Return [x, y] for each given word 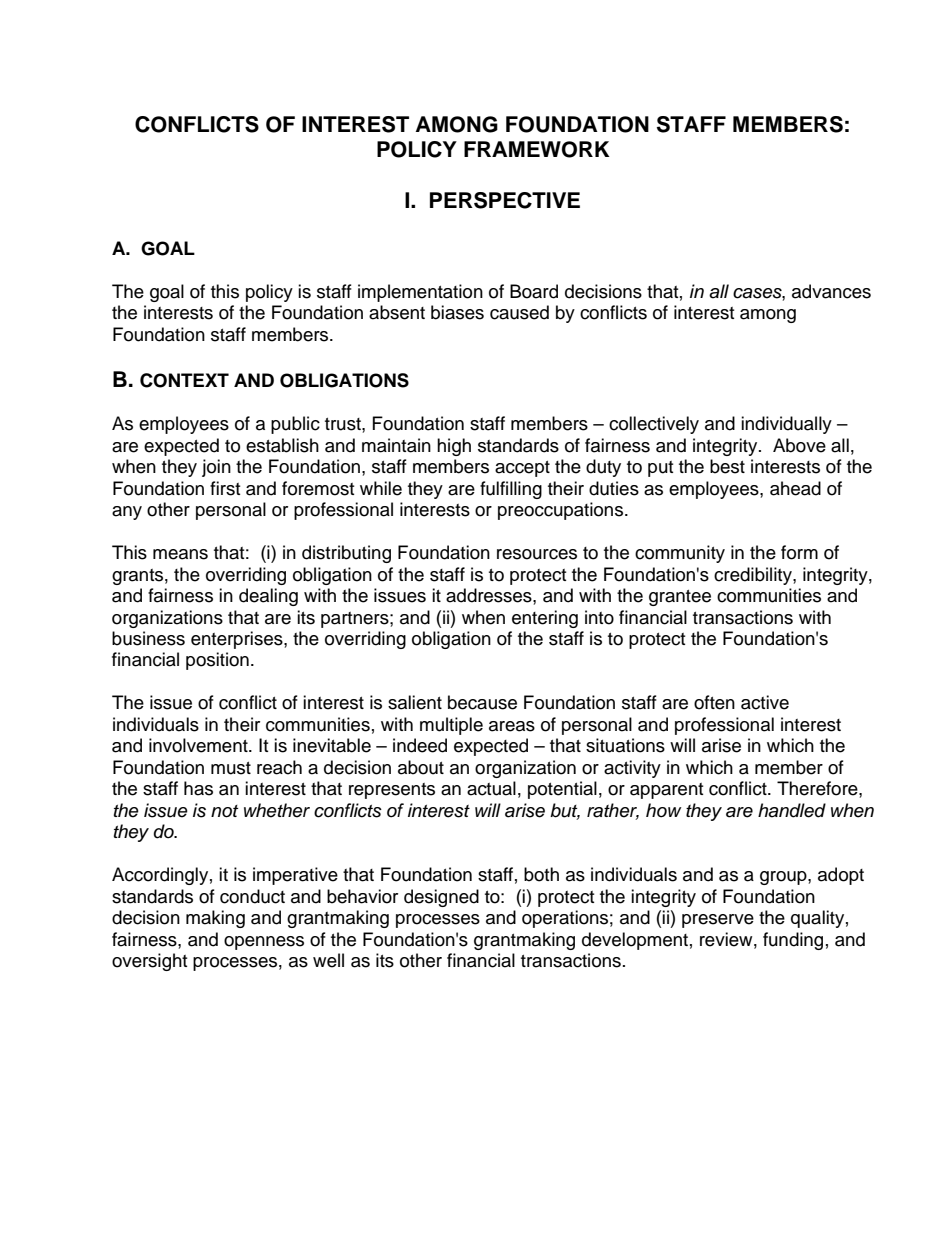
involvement [199, 745]
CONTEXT [184, 380]
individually [786, 425]
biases [457, 312]
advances [831, 291]
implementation [420, 293]
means [180, 554]
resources [537, 554]
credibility [754, 576]
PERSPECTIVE [505, 200]
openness [264, 943]
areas [512, 726]
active [765, 702]
